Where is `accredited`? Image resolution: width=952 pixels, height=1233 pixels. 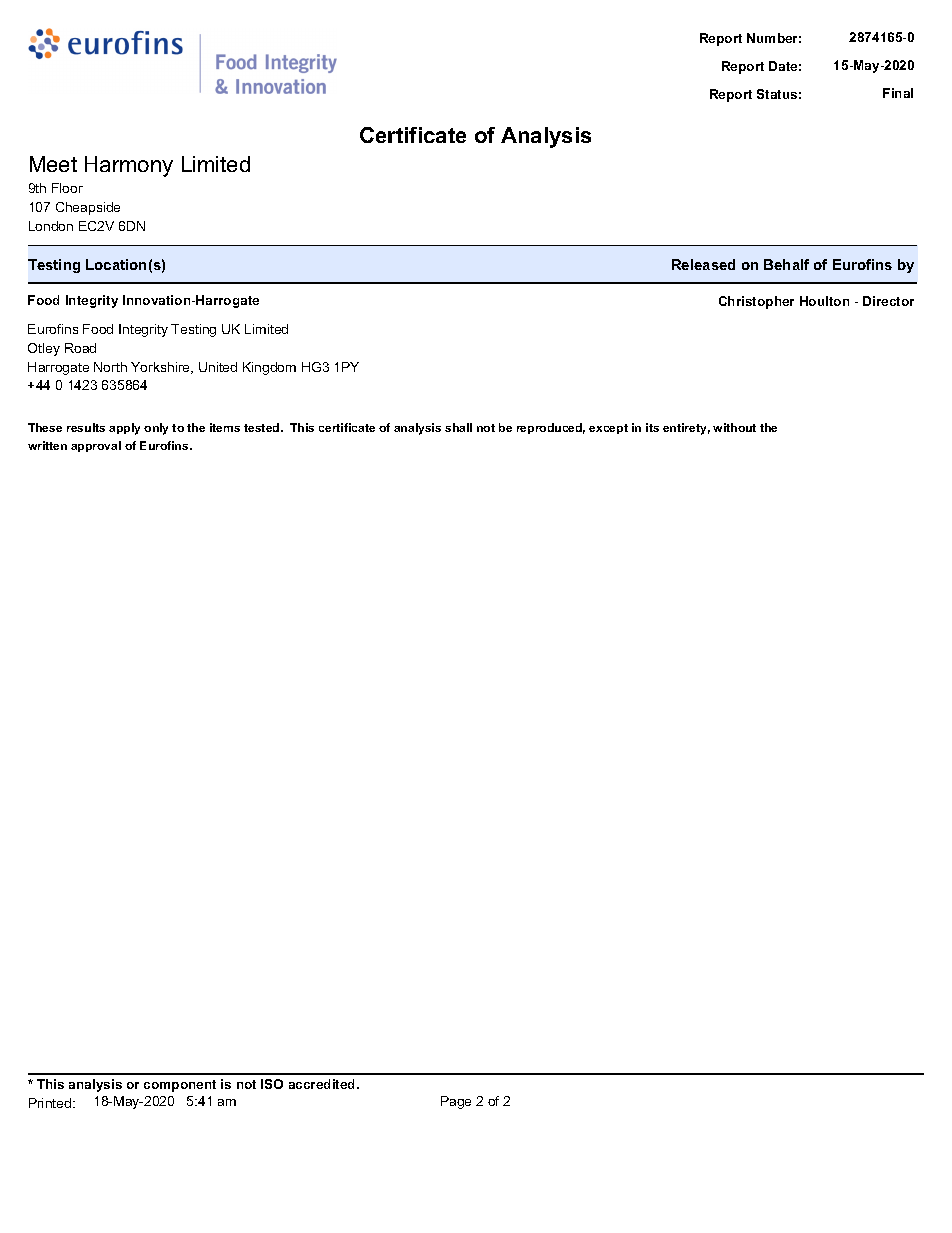
accredited is located at coordinates (323, 1084).
